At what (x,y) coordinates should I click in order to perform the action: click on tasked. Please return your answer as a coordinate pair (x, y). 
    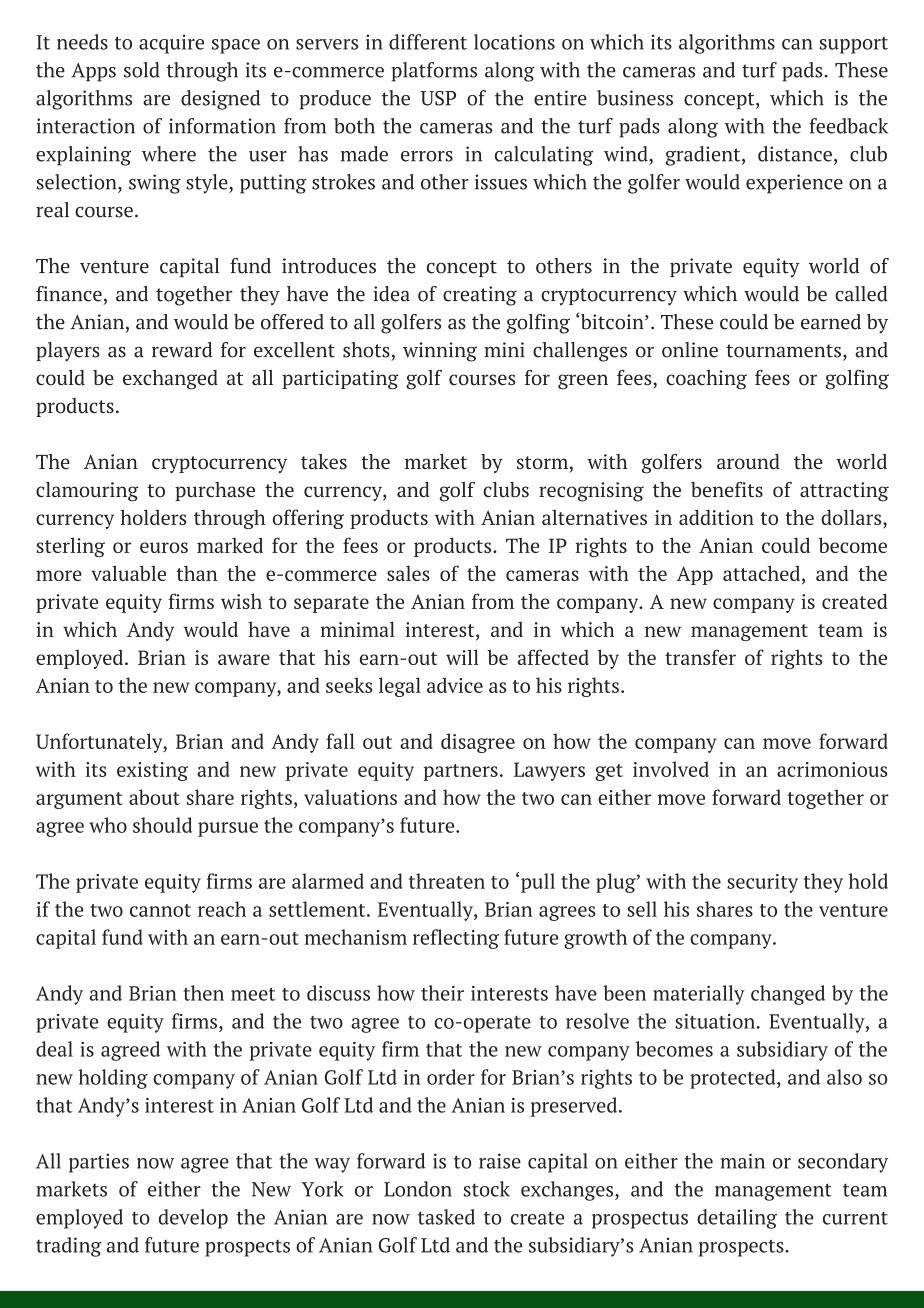
    Looking at the image, I should click on (446, 1217).
